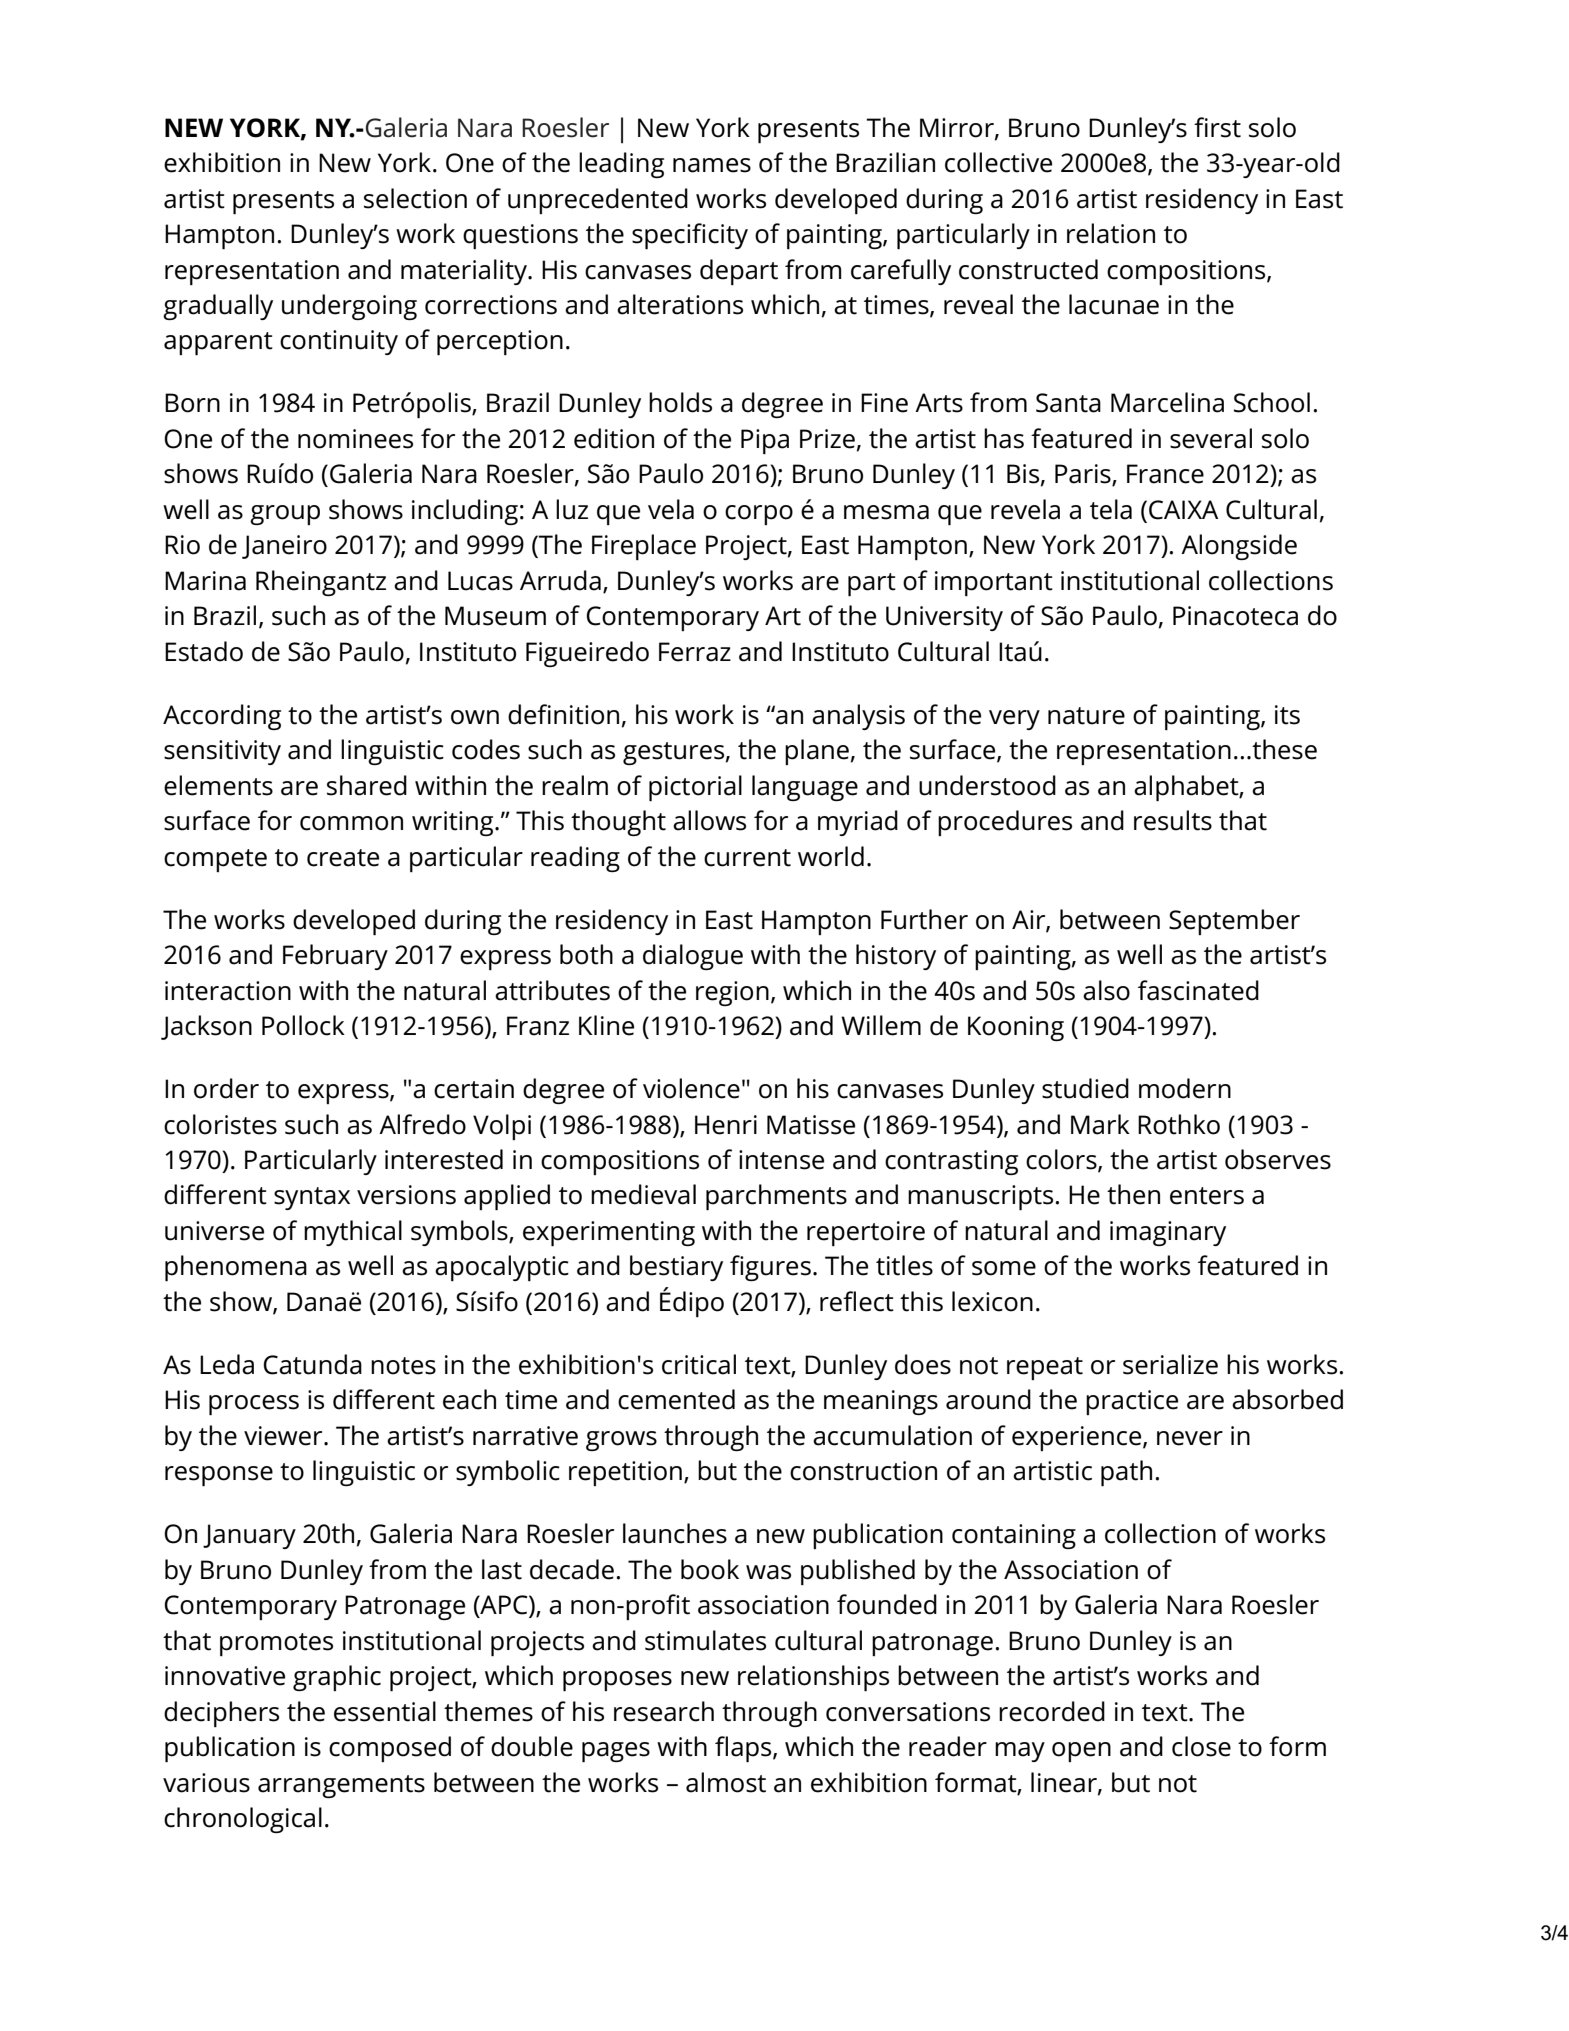  What do you see at coordinates (1217, 127) in the screenshot?
I see `first` at bounding box center [1217, 127].
